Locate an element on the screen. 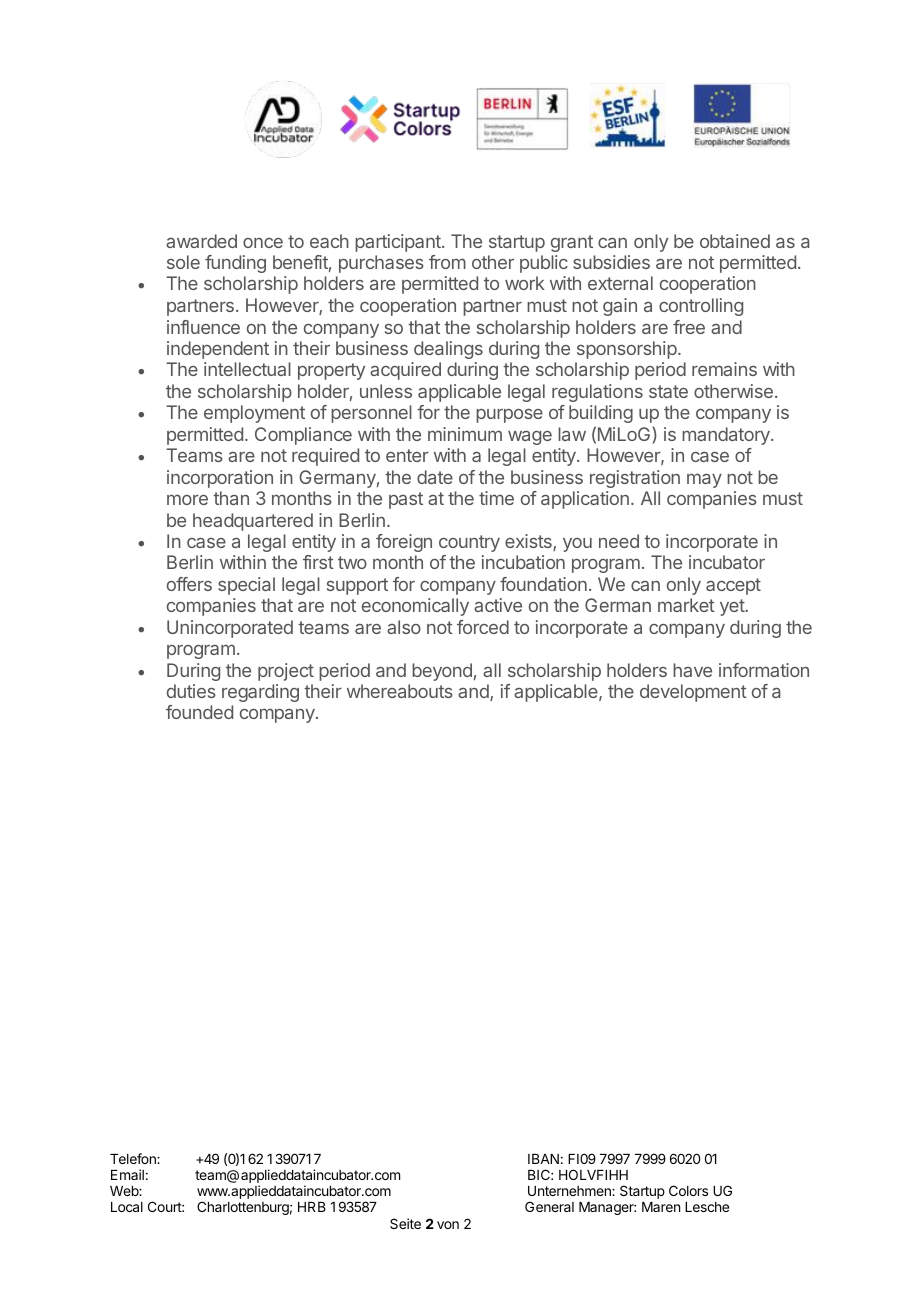 This screenshot has height=1308, width=924. Local is located at coordinates (127, 1207).
